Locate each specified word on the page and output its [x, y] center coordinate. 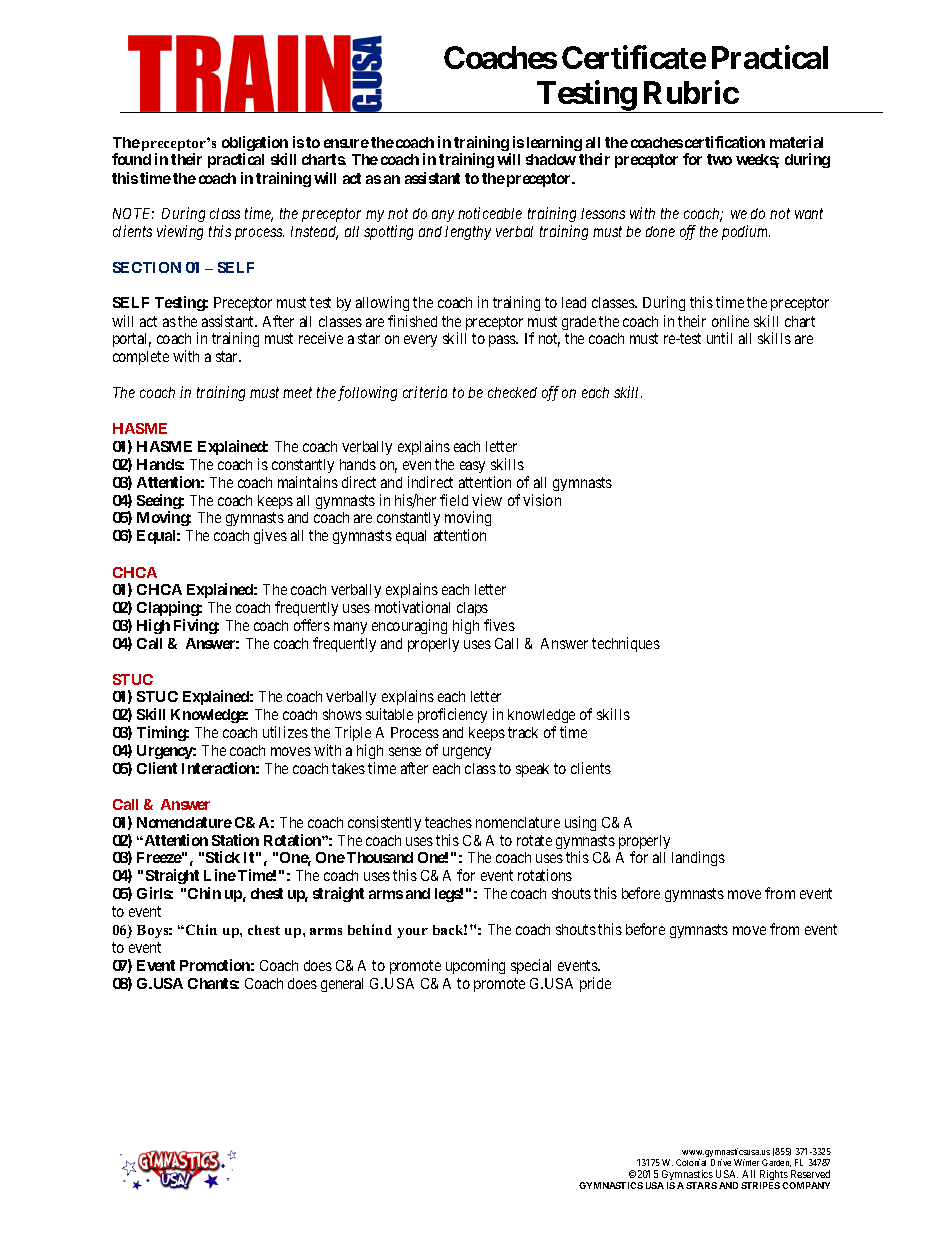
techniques [626, 644]
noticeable [490, 213]
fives [499, 625]
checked [512, 392]
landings [698, 858]
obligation [255, 145]
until [719, 338]
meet [297, 393]
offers [312, 625]
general [342, 985]
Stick [223, 857]
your [412, 933]
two [719, 159]
